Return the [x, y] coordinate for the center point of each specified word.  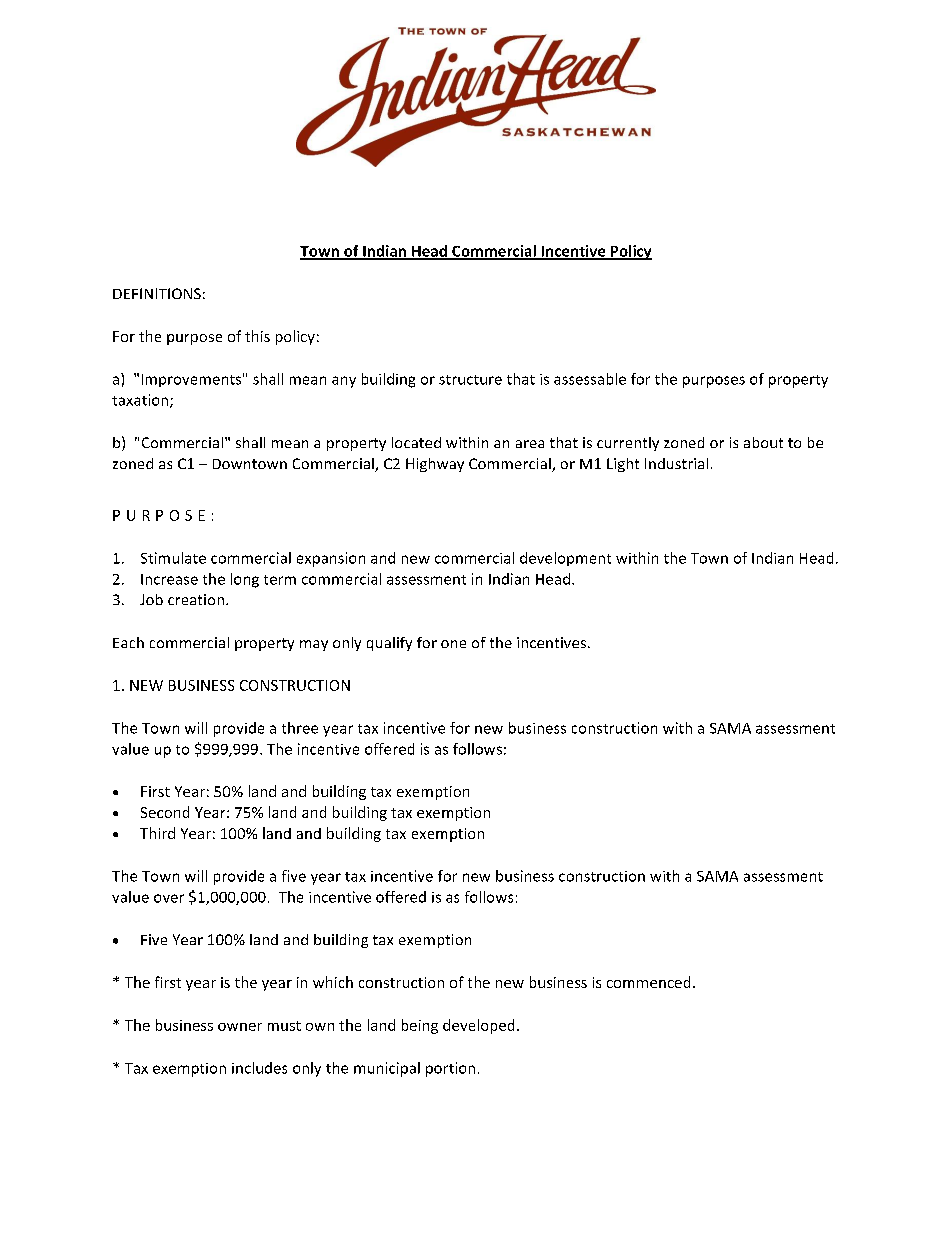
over [169, 898]
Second [165, 812]
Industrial [676, 463]
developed [478, 1026]
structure [470, 380]
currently [628, 444]
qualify [389, 644]
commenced [648, 982]
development [565, 559]
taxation [141, 401]
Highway [435, 465]
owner [240, 1027]
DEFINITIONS [157, 293]
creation [196, 599]
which [333, 982]
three [300, 728]
